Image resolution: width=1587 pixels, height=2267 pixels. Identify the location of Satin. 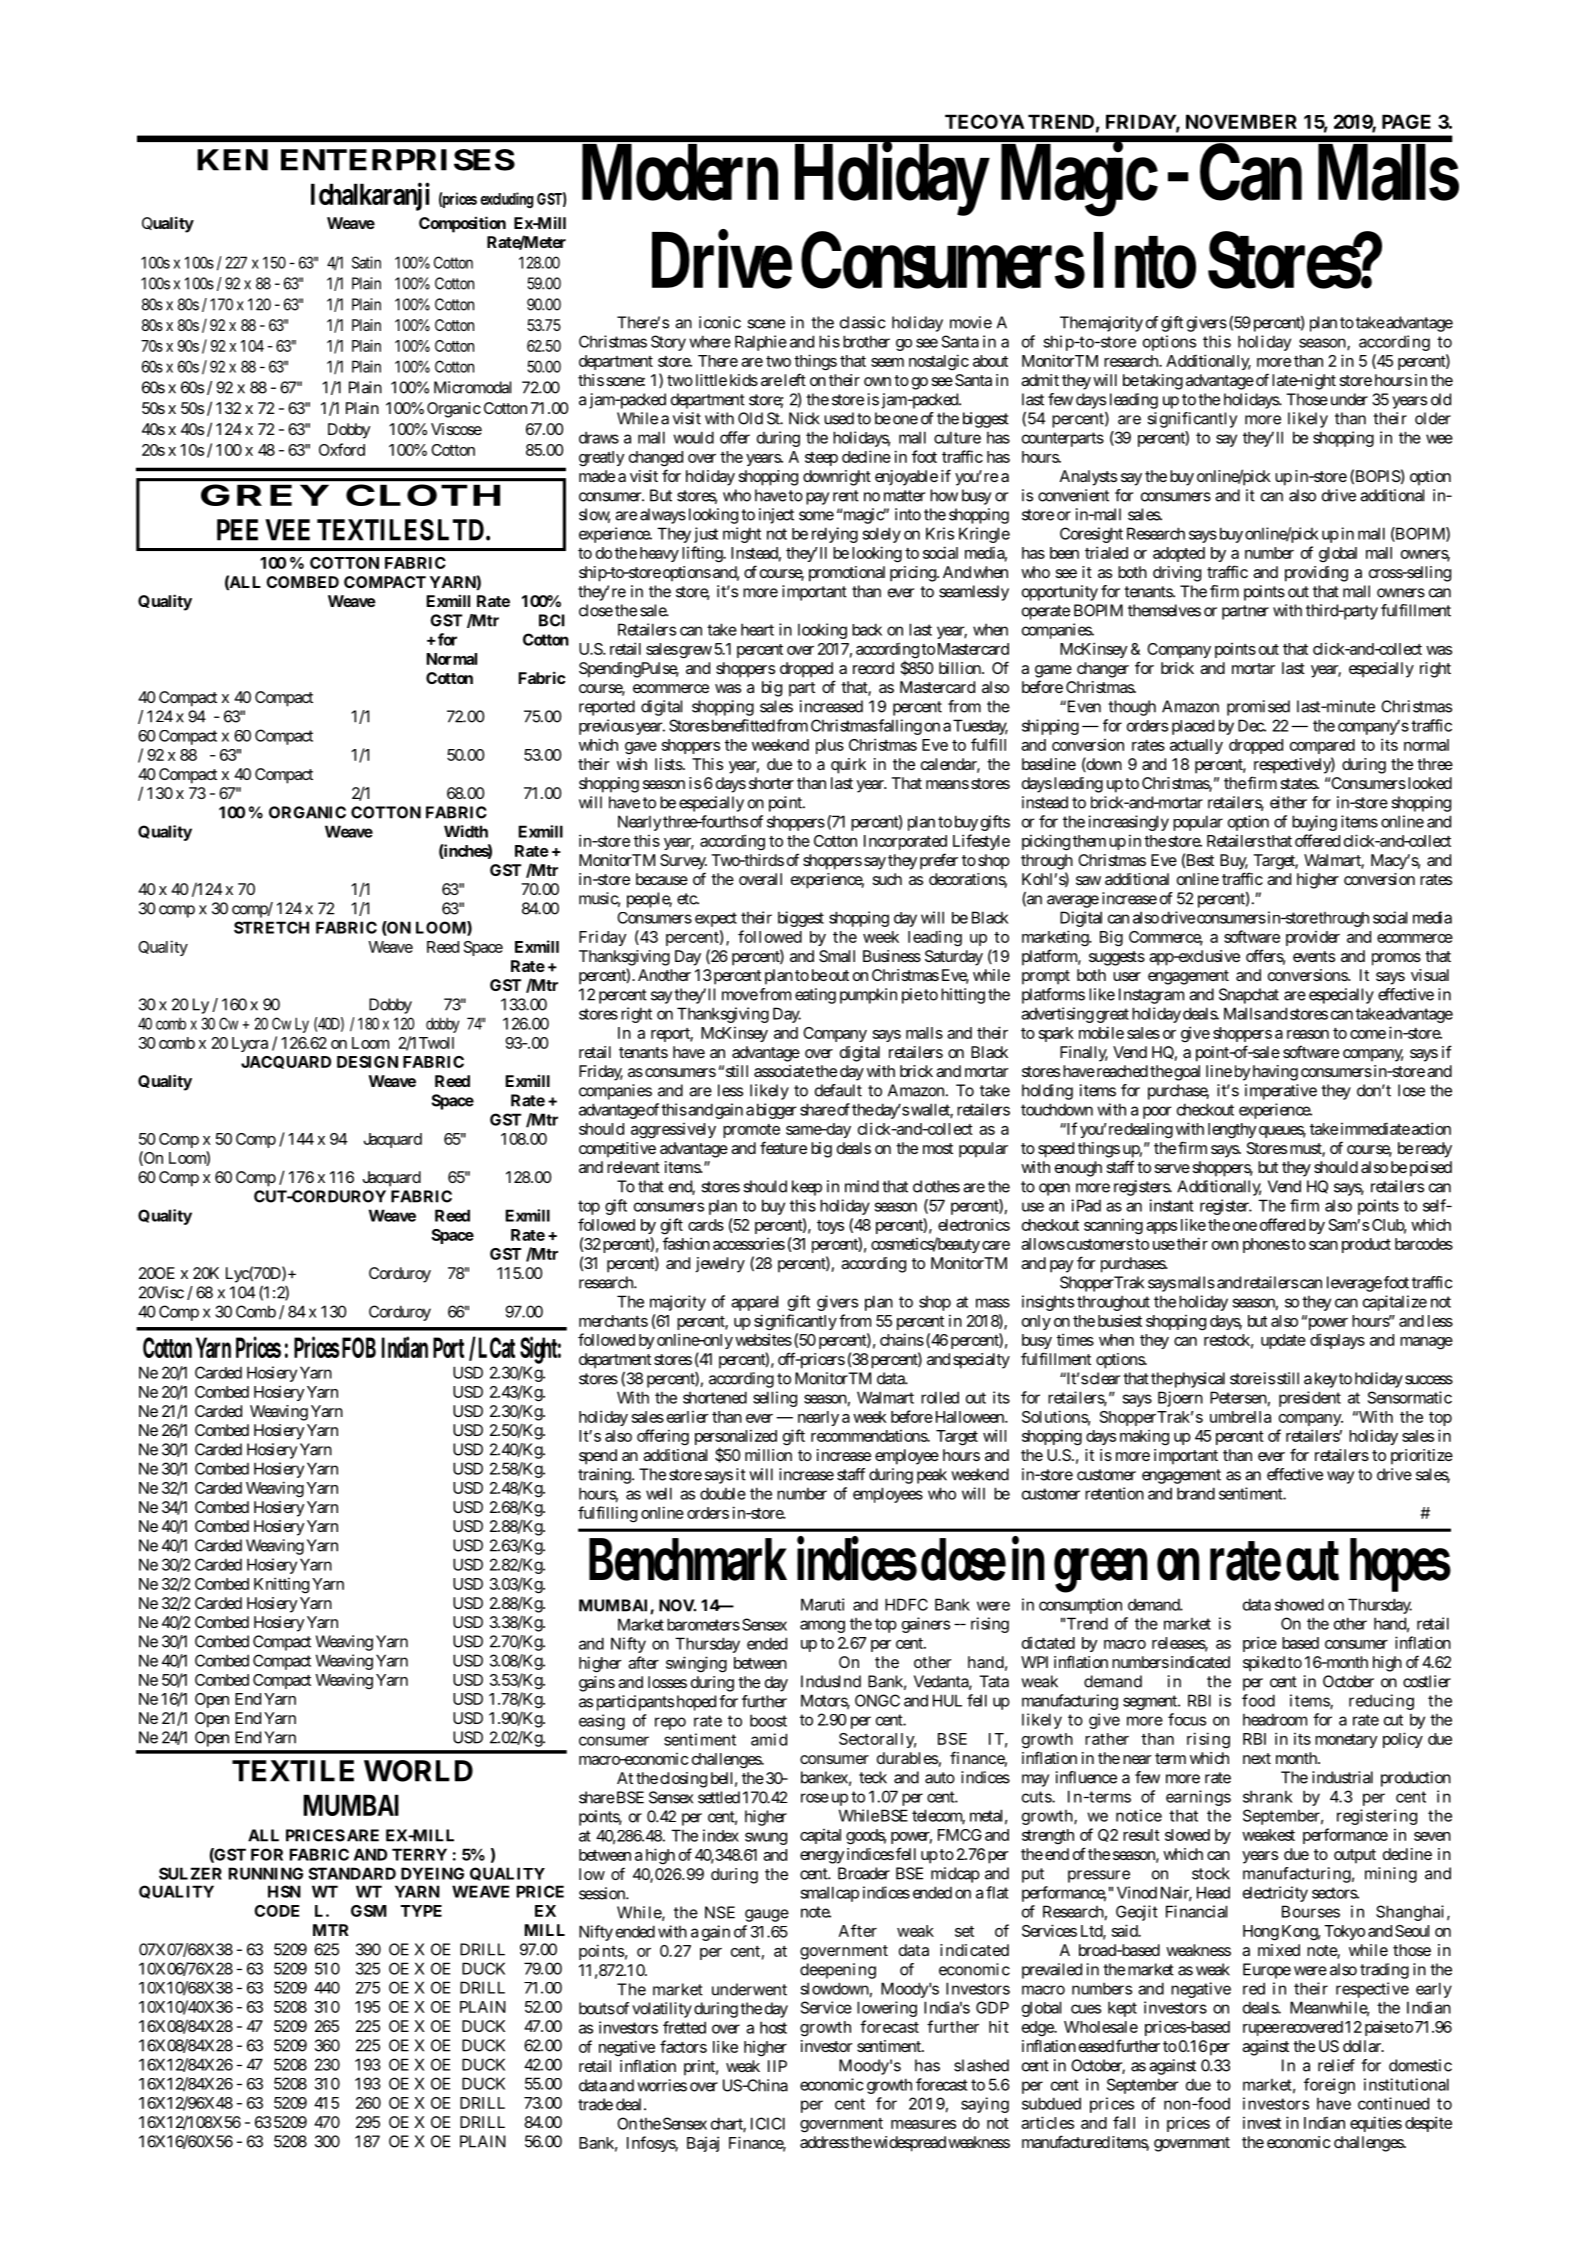
(366, 262).
